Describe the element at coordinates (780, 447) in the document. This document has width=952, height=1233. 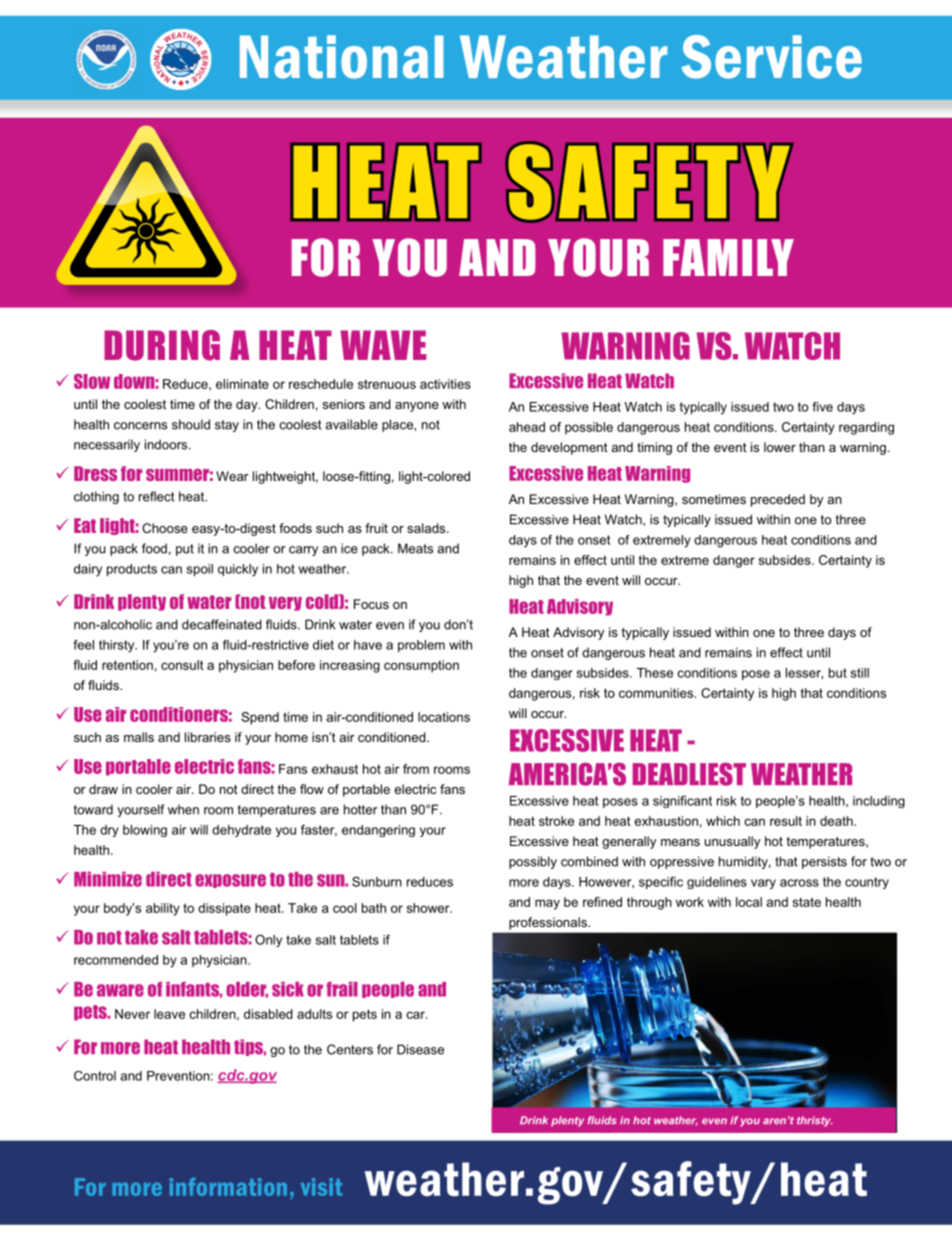
I see `lower` at that location.
